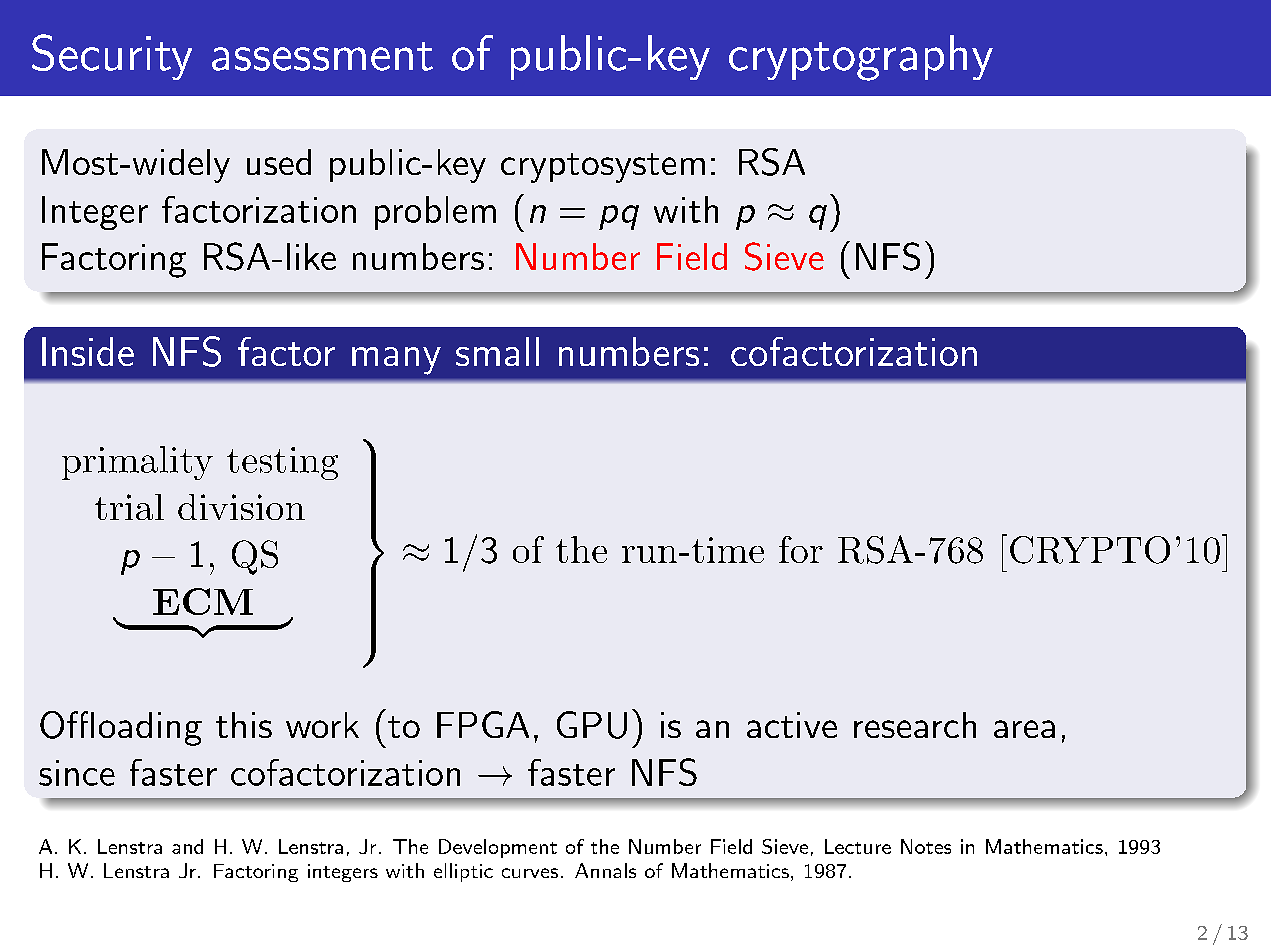 The image size is (1271, 952). I want to click on and, so click(187, 846).
